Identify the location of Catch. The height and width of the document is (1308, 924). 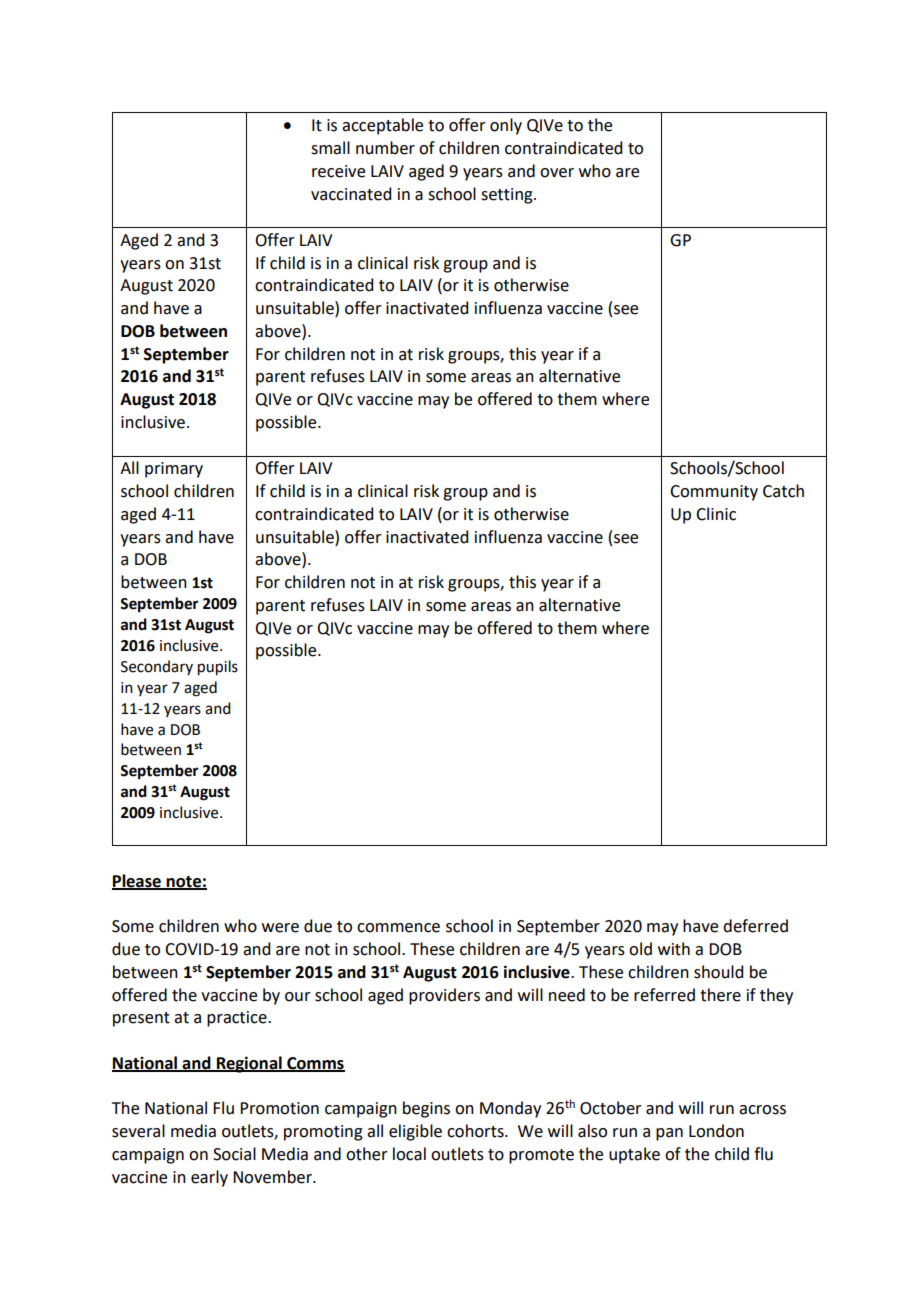
(783, 491).
